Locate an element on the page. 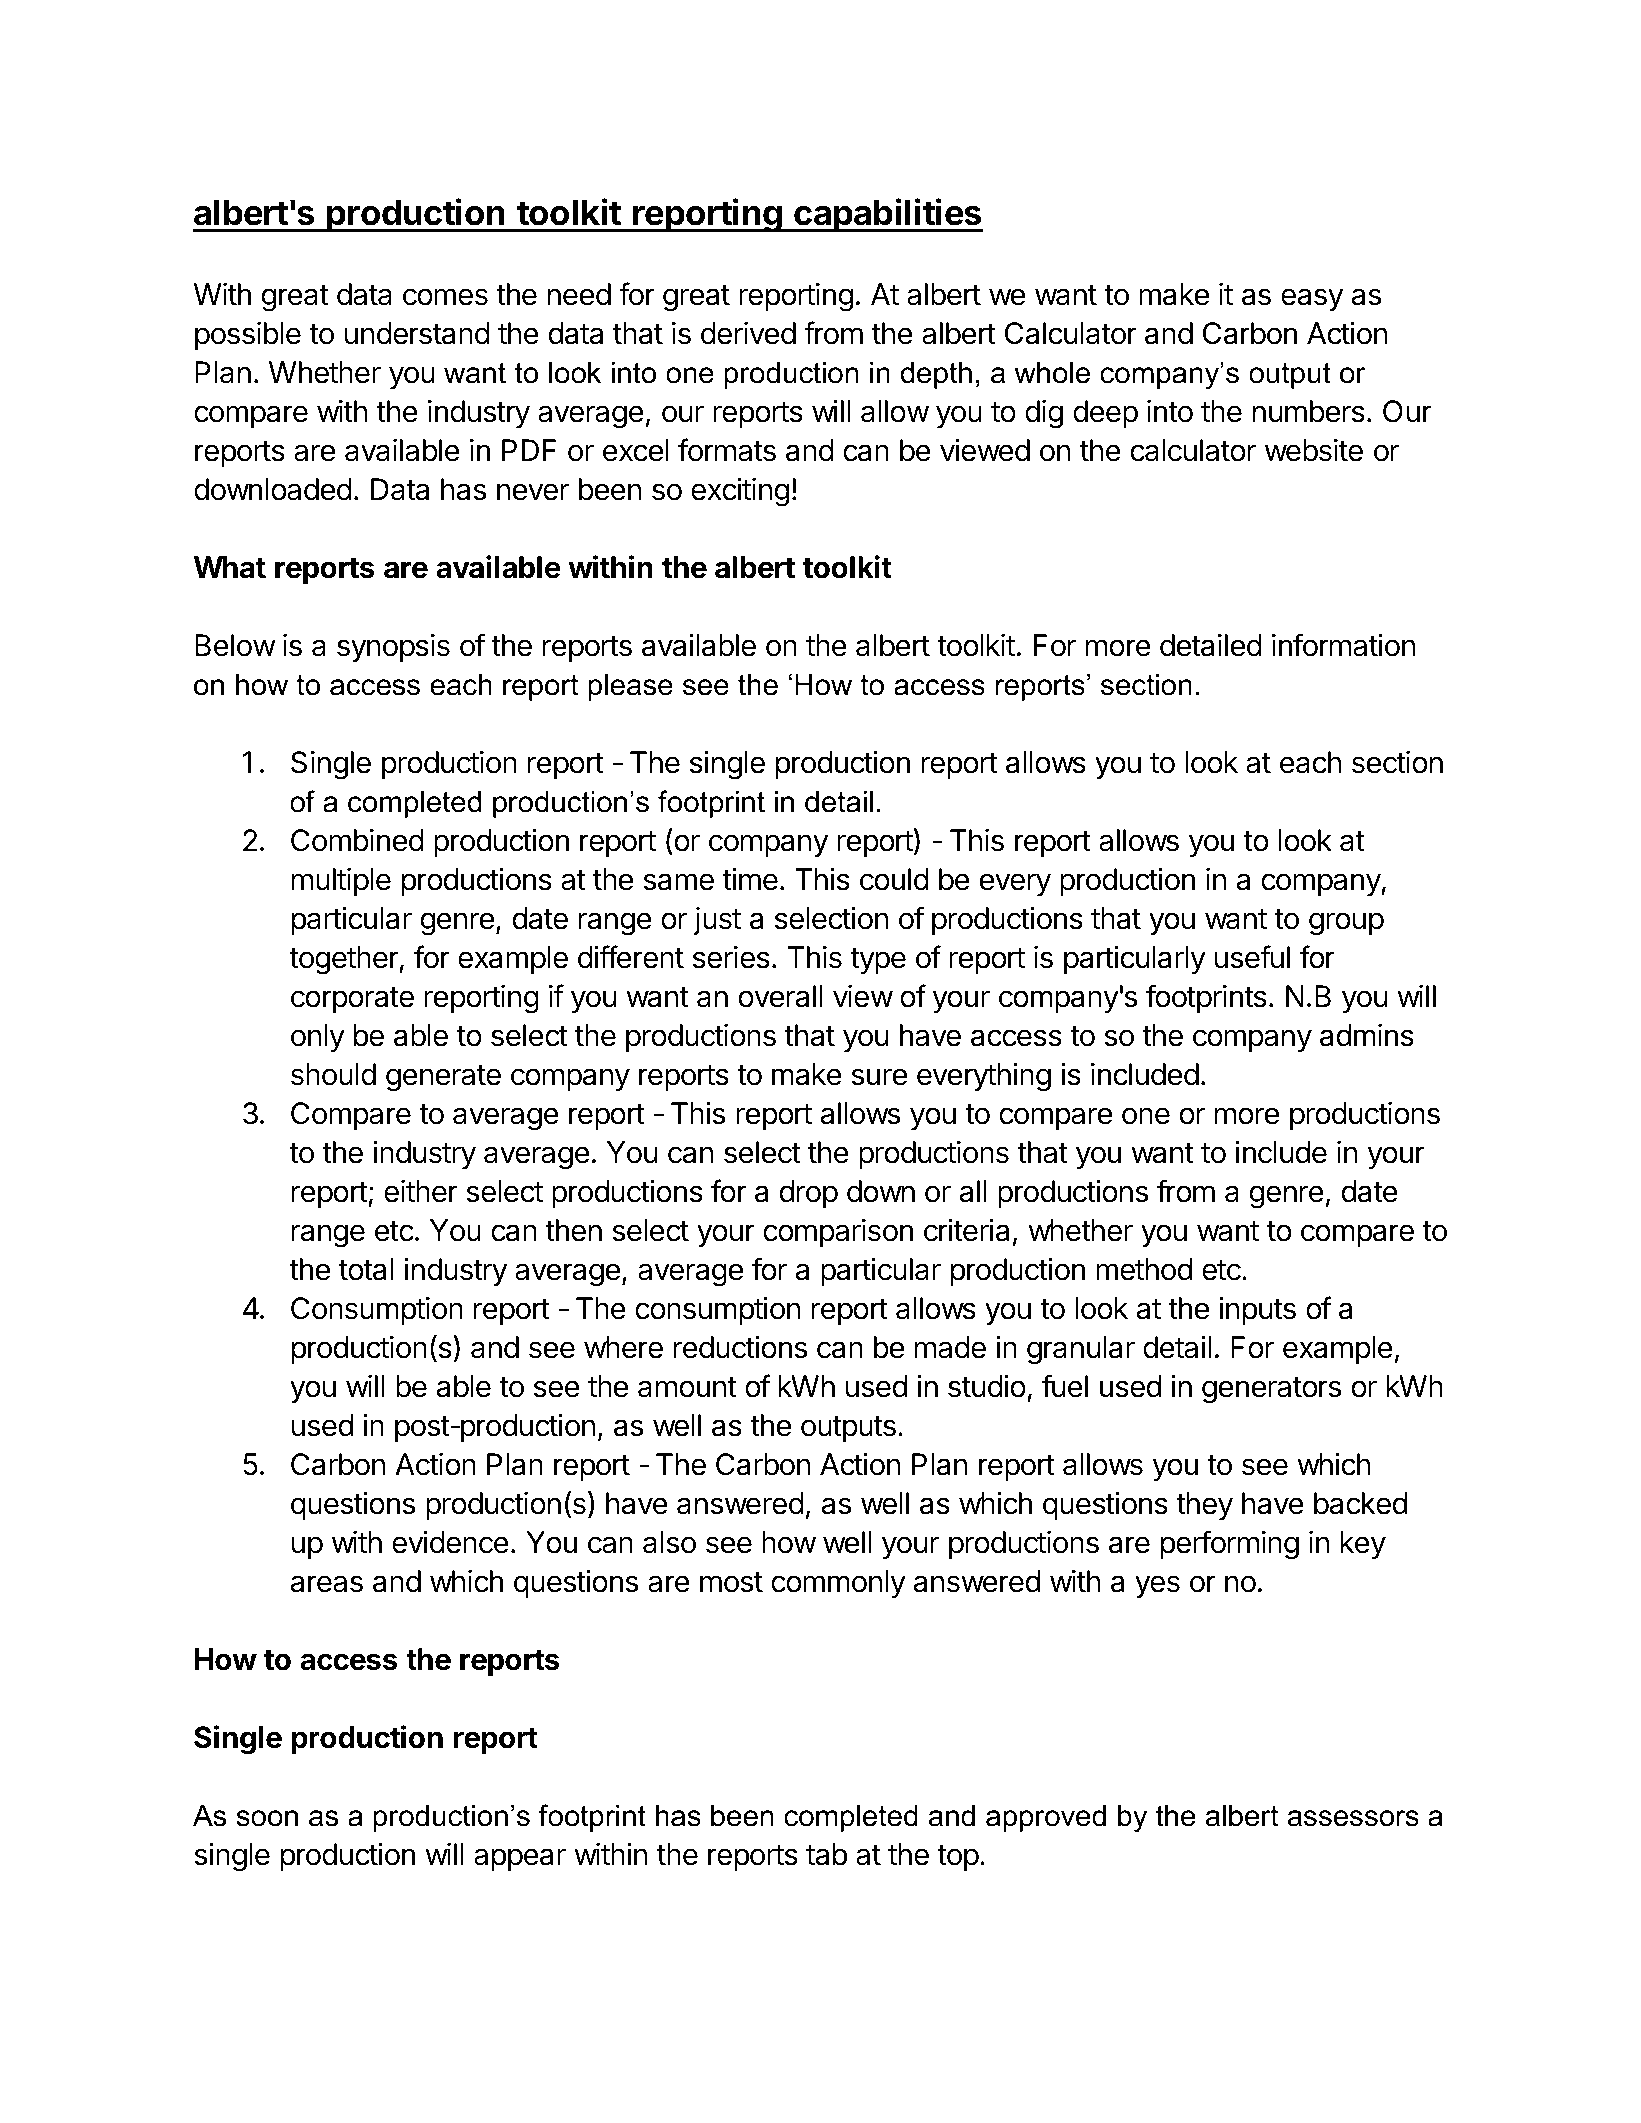 This image has width=1641, height=2123. Combined is located at coordinates (357, 840).
